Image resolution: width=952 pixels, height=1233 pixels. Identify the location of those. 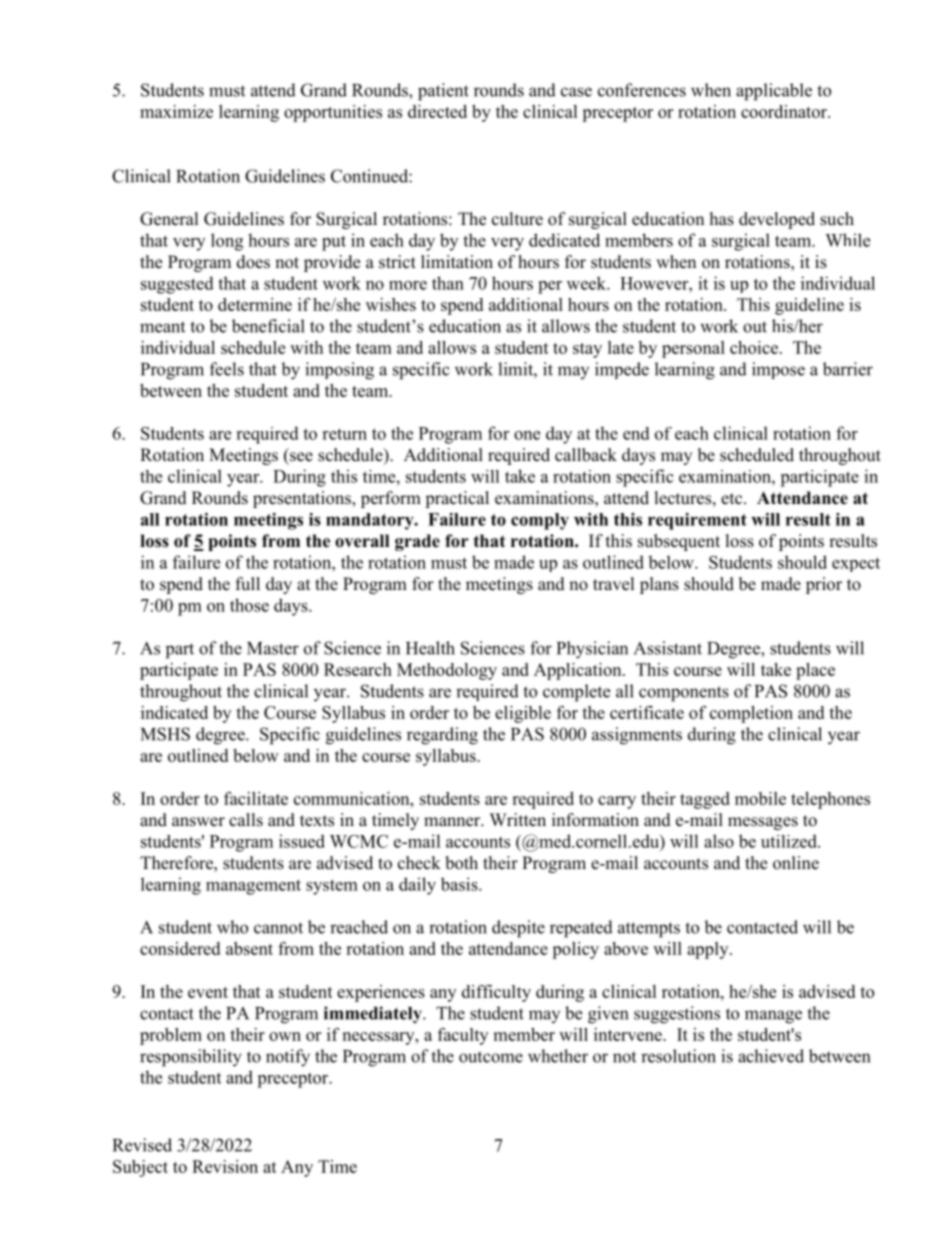
(249, 605).
